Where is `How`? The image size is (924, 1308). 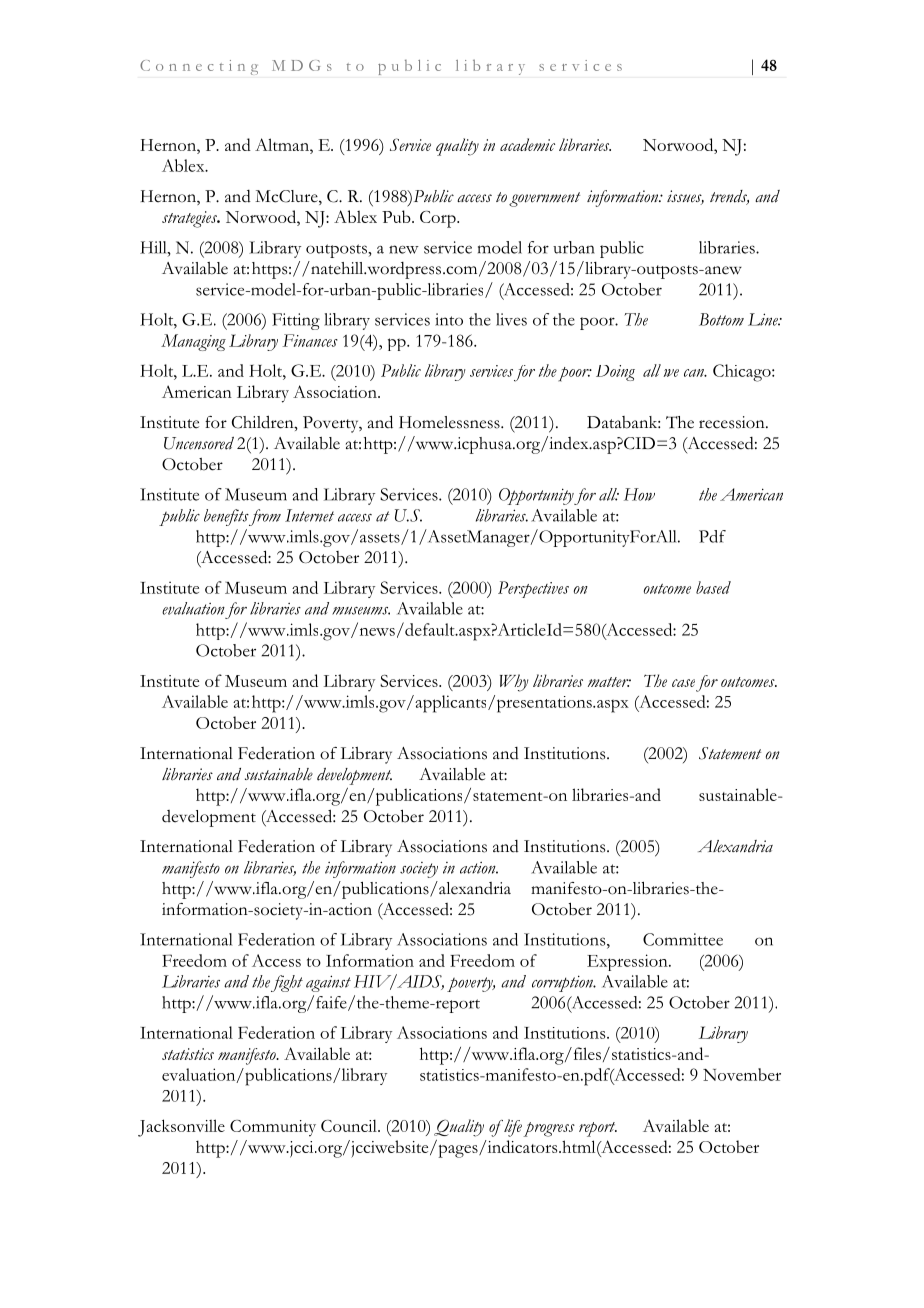 How is located at coordinates (639, 494).
